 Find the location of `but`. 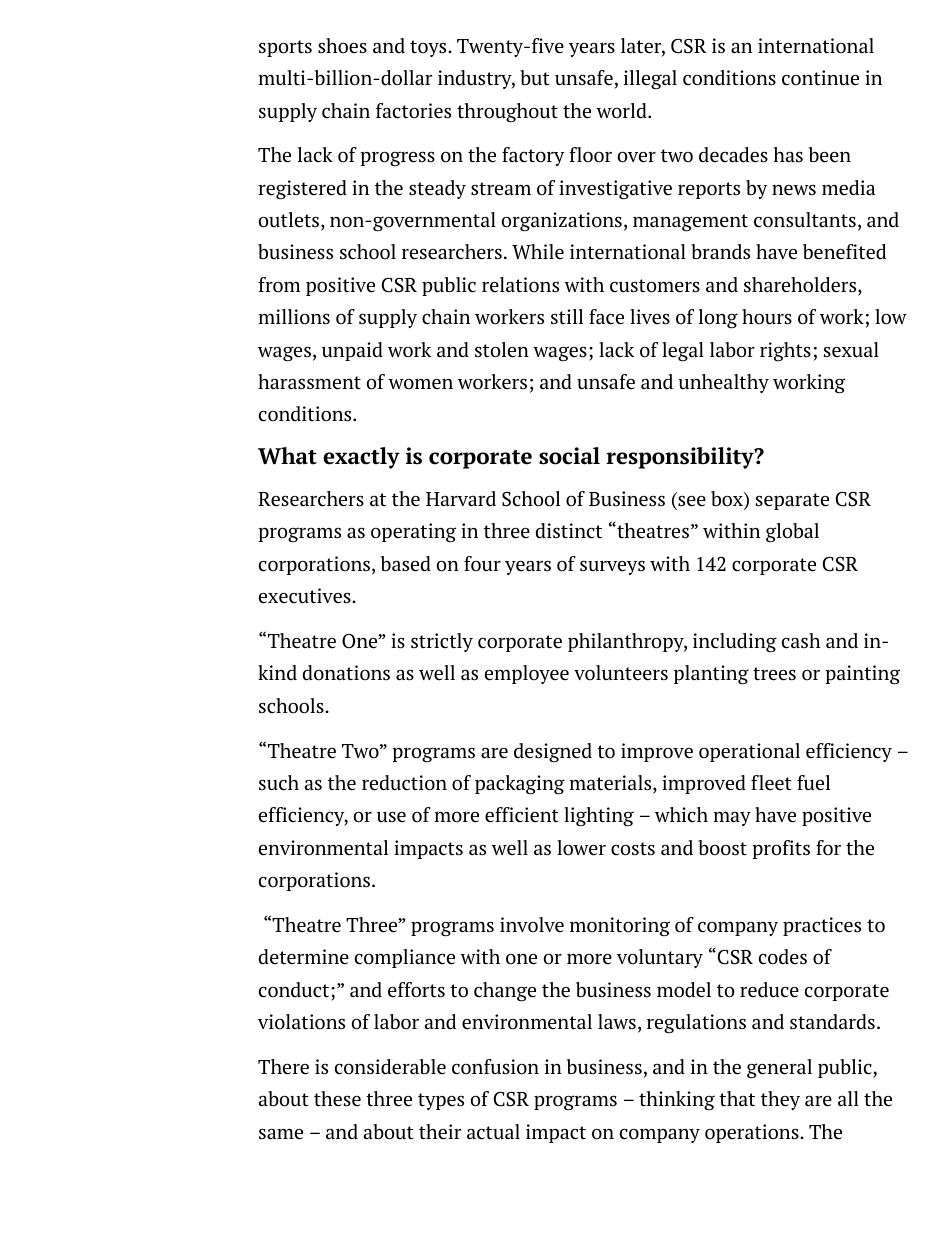

but is located at coordinates (535, 77).
